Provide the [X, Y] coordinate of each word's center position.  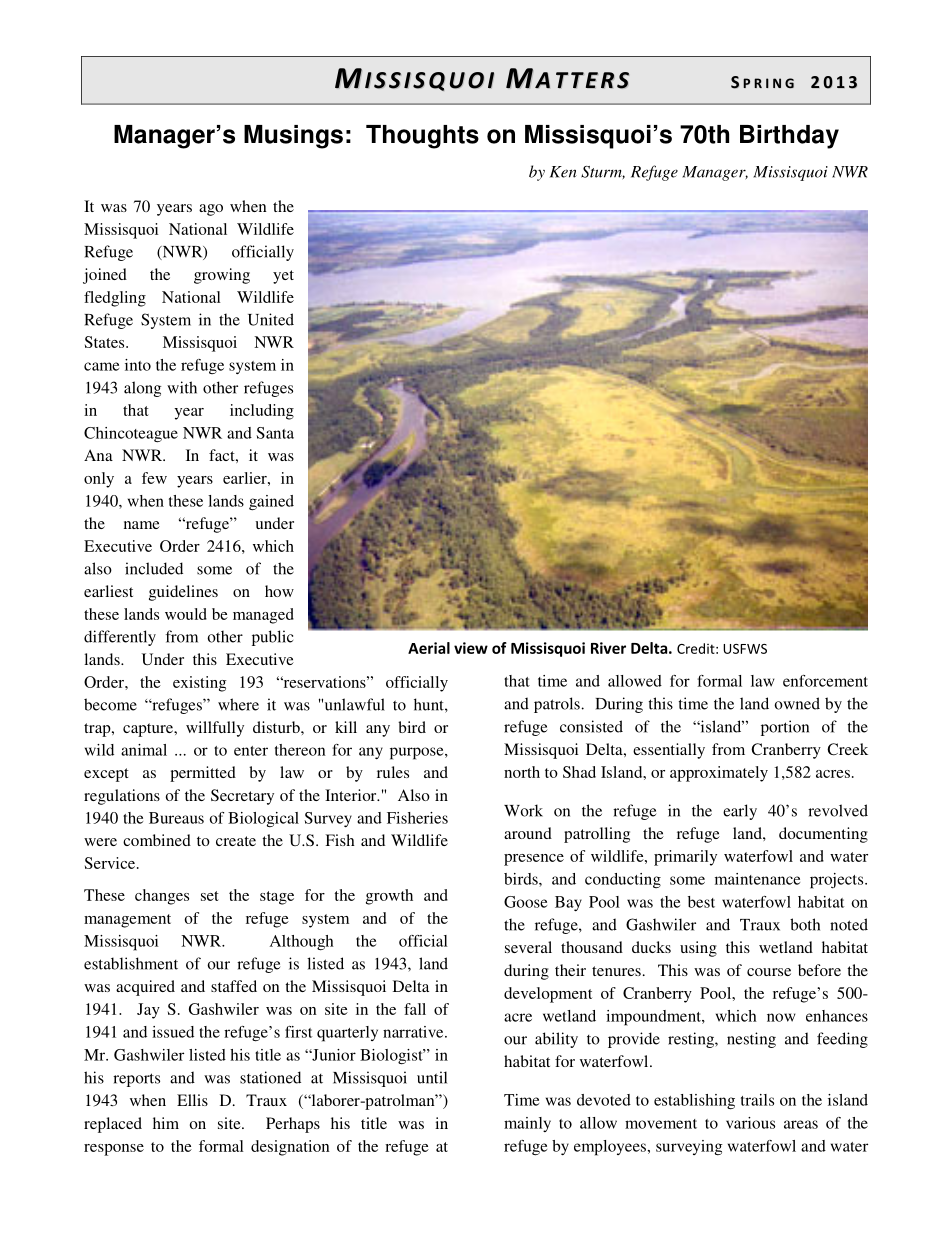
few [154, 478]
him [166, 1123]
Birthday [789, 137]
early [740, 812]
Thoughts [422, 137]
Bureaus [176, 818]
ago [211, 210]
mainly [527, 1124]
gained [271, 503]
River [608, 648]
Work [523, 810]
